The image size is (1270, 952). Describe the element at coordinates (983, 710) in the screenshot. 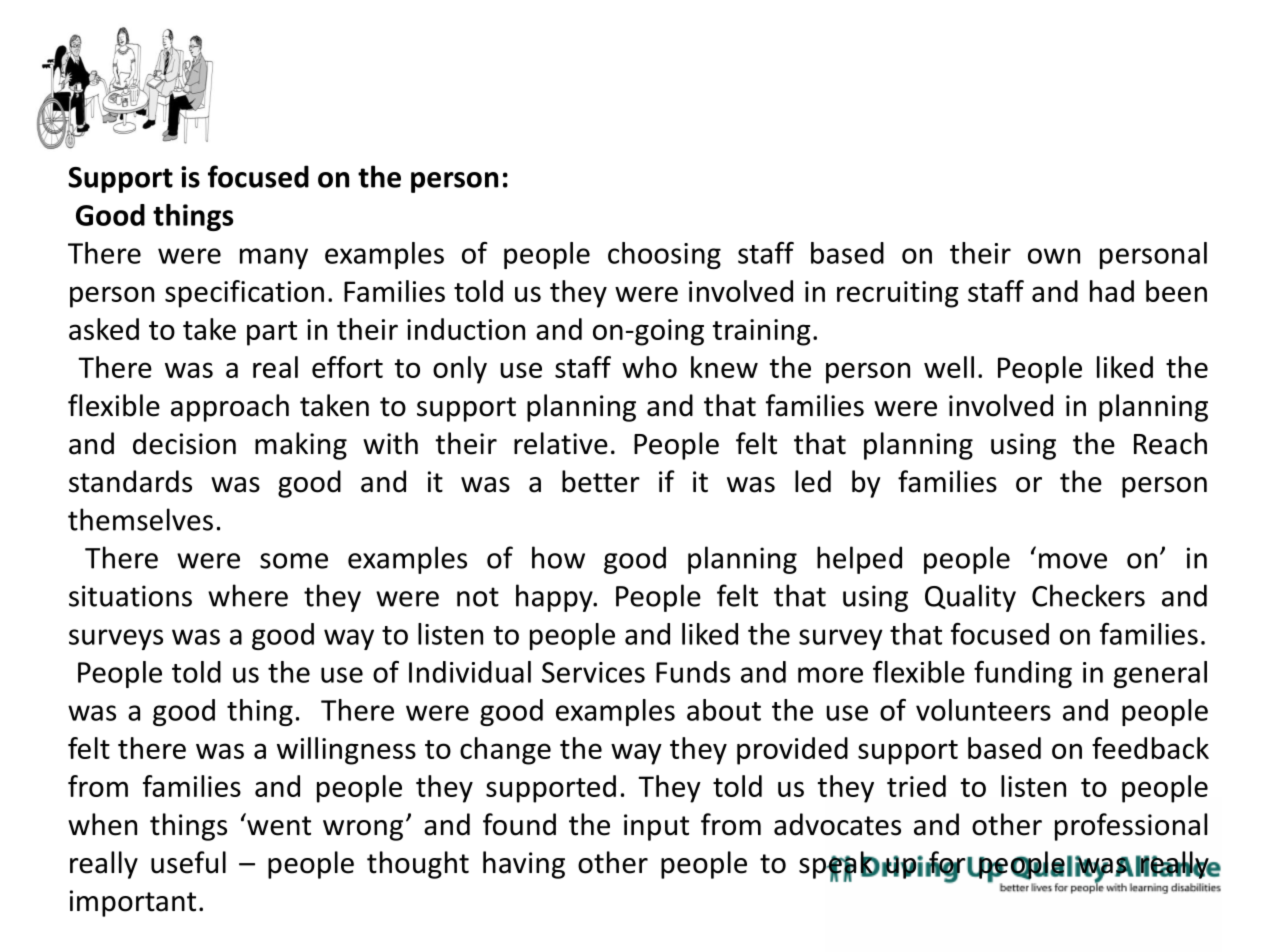

I see `volunteers` at that location.
